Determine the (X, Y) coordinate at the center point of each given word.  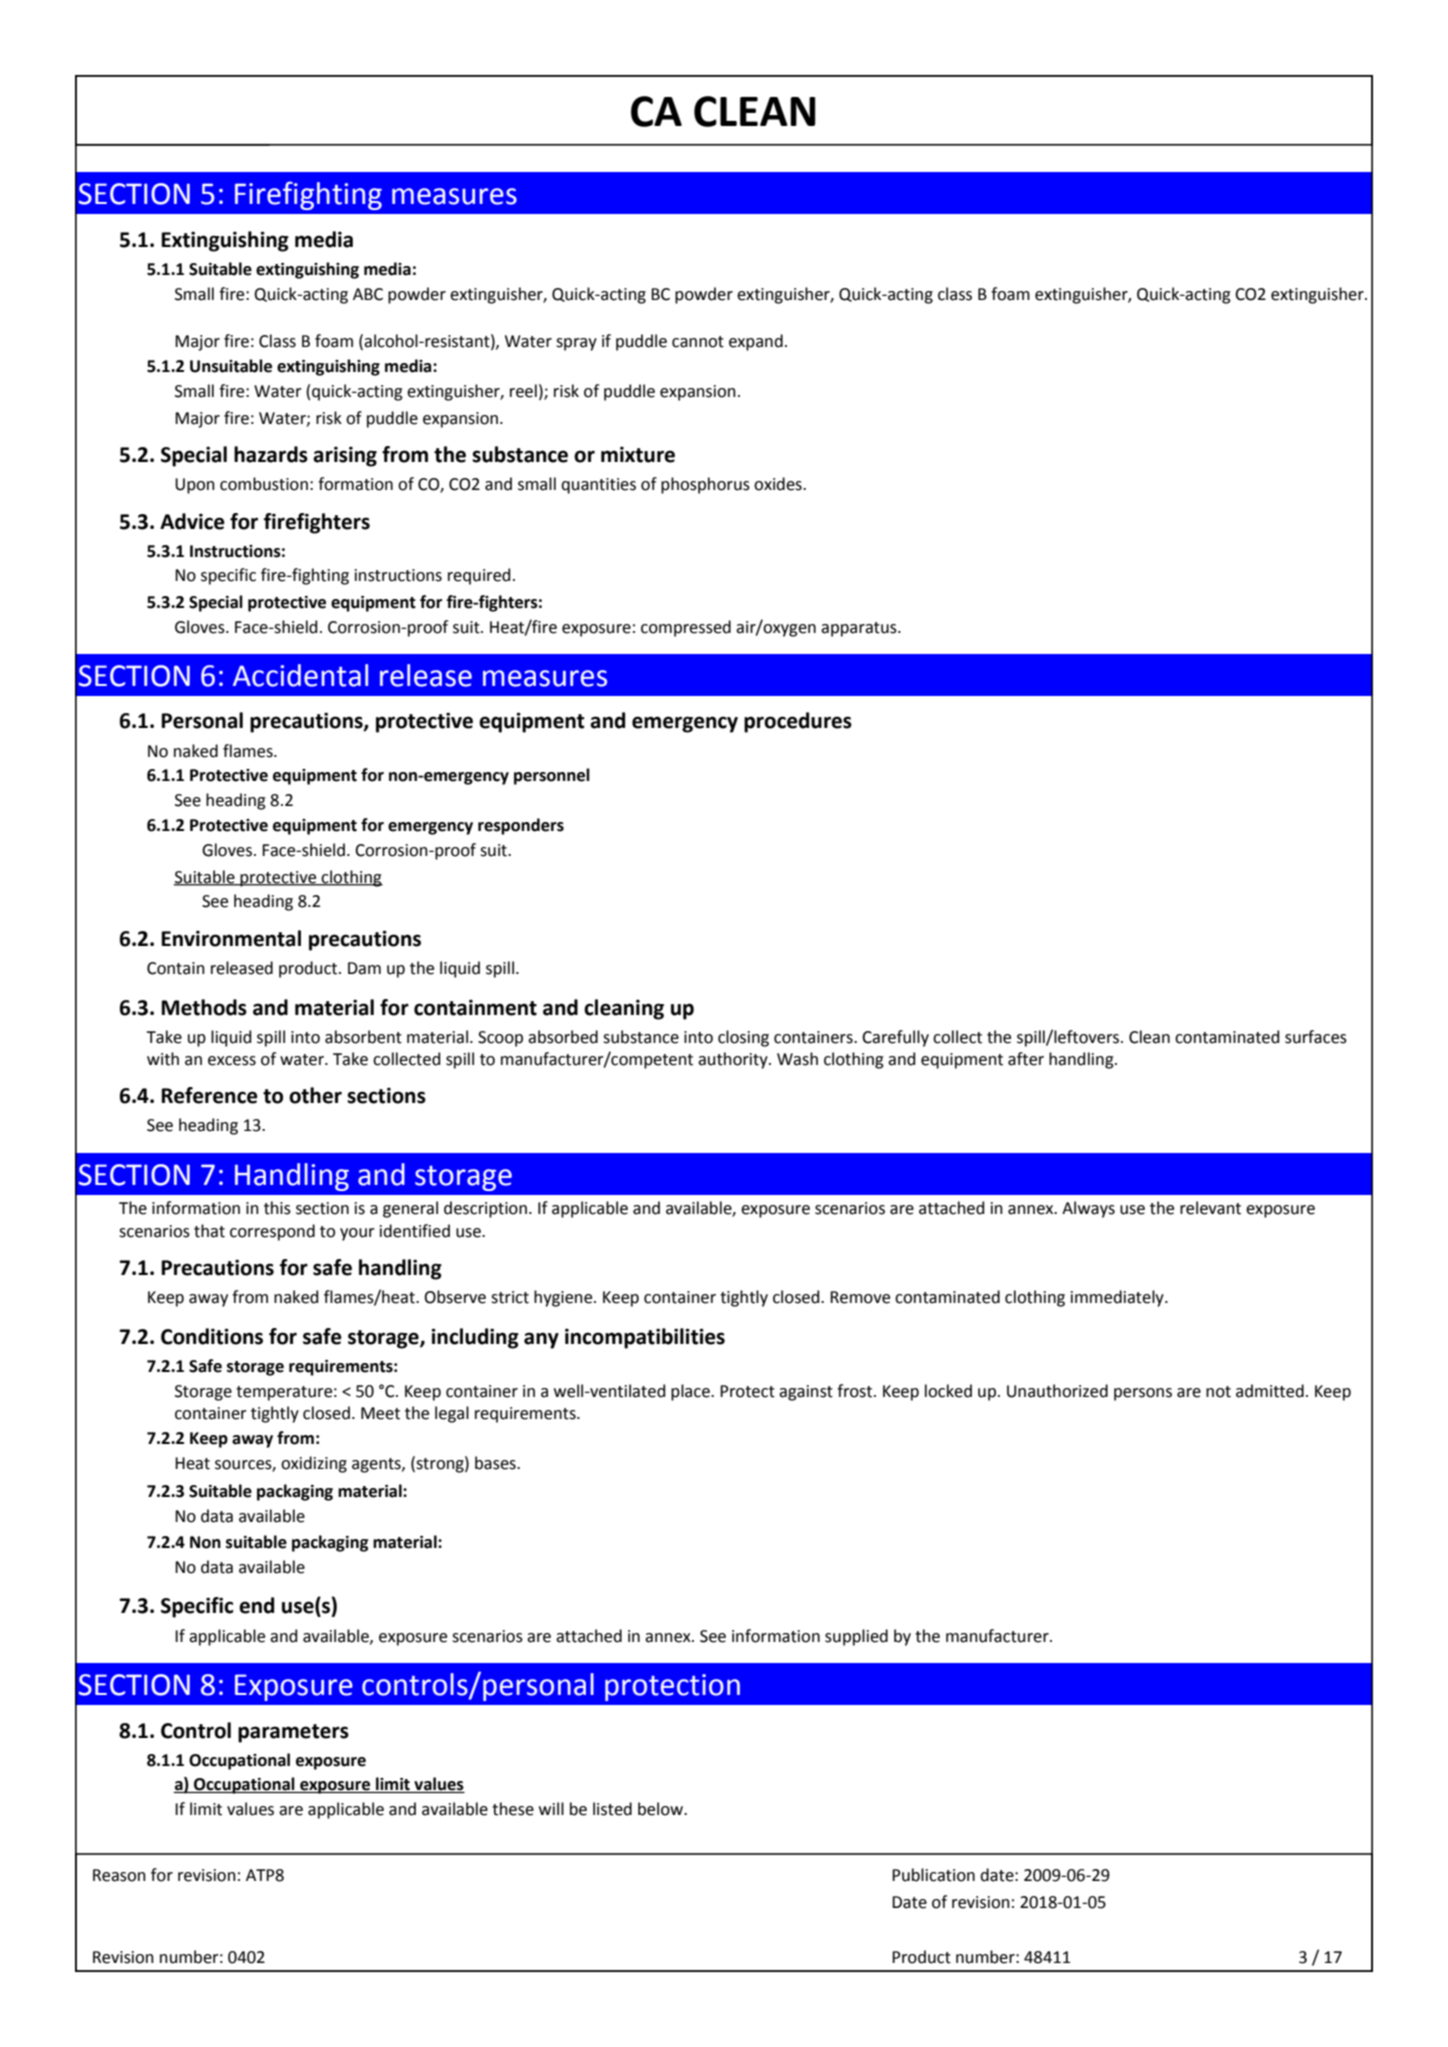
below (662, 1809)
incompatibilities (645, 1338)
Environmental (231, 938)
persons (1143, 1394)
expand (756, 342)
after (1026, 1059)
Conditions (212, 1336)
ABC (368, 294)
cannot (698, 342)
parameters (293, 1733)
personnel (552, 776)
